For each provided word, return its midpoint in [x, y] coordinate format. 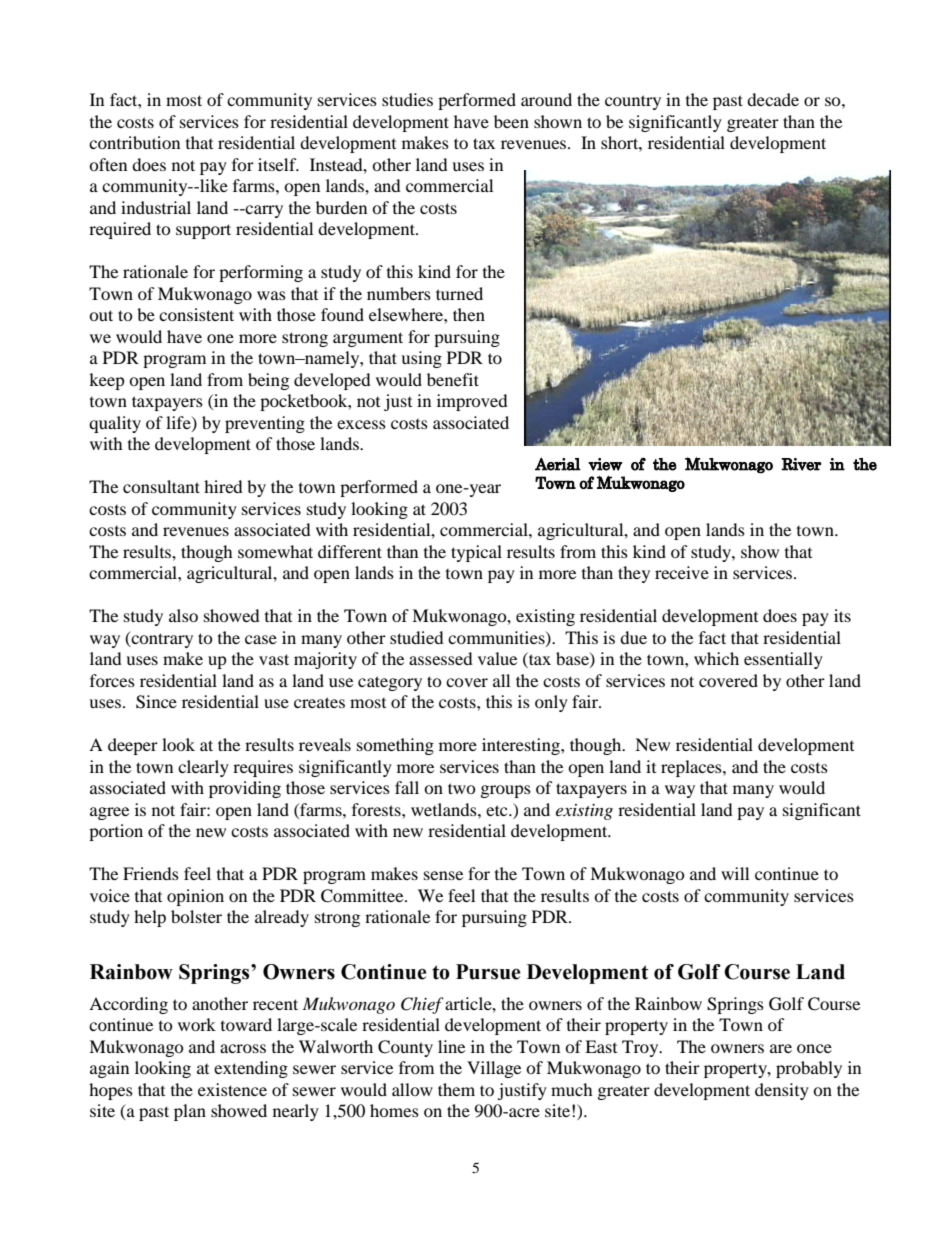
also [183, 615]
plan [190, 1112]
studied [417, 637]
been [511, 121]
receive [682, 572]
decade [773, 99]
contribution [134, 142]
